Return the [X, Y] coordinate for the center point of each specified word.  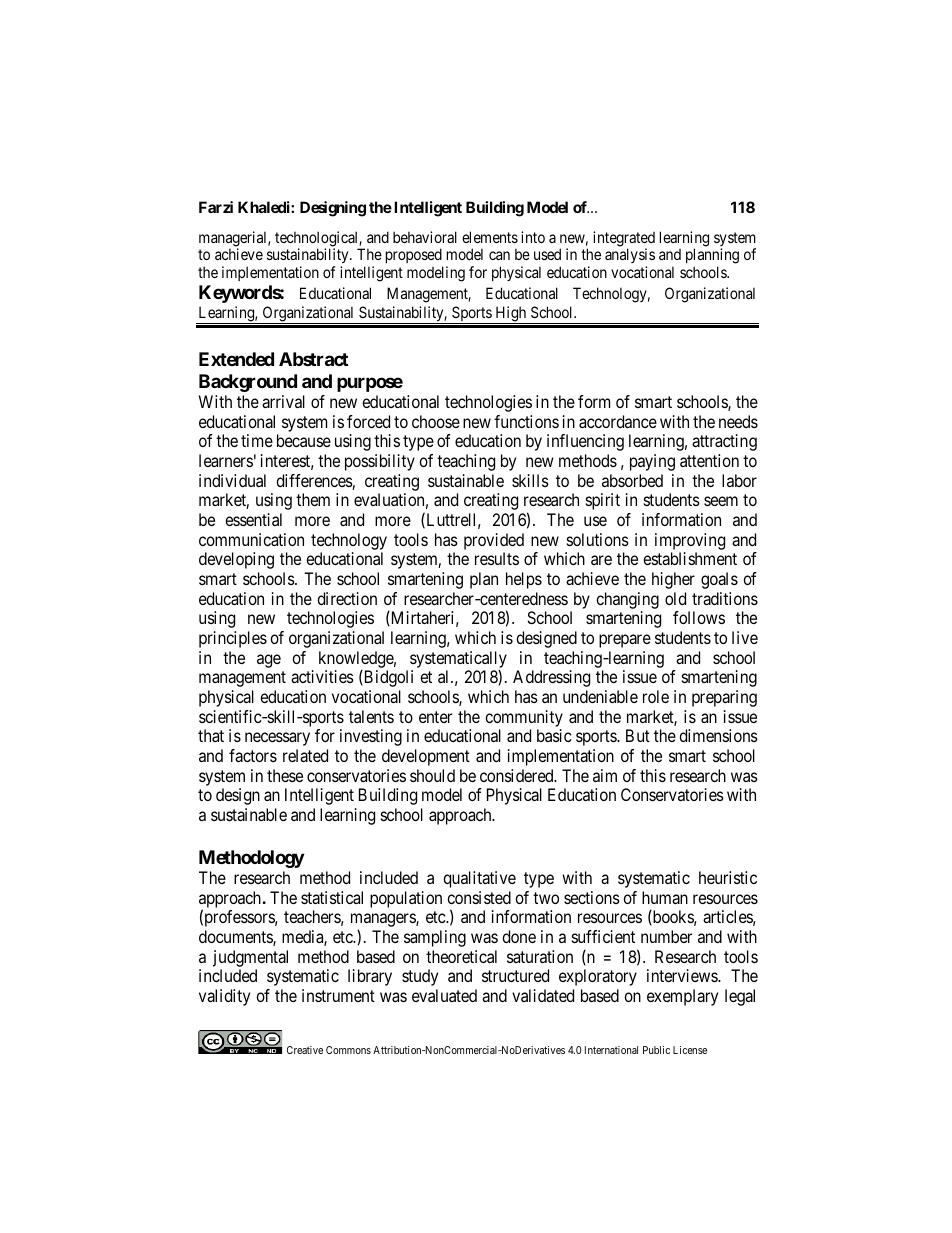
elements [490, 237]
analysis [630, 257]
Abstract [313, 359]
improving [690, 541]
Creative [305, 1050]
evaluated [444, 995]
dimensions [718, 735]
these [285, 775]
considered [518, 775]
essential [253, 519]
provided [494, 541]
